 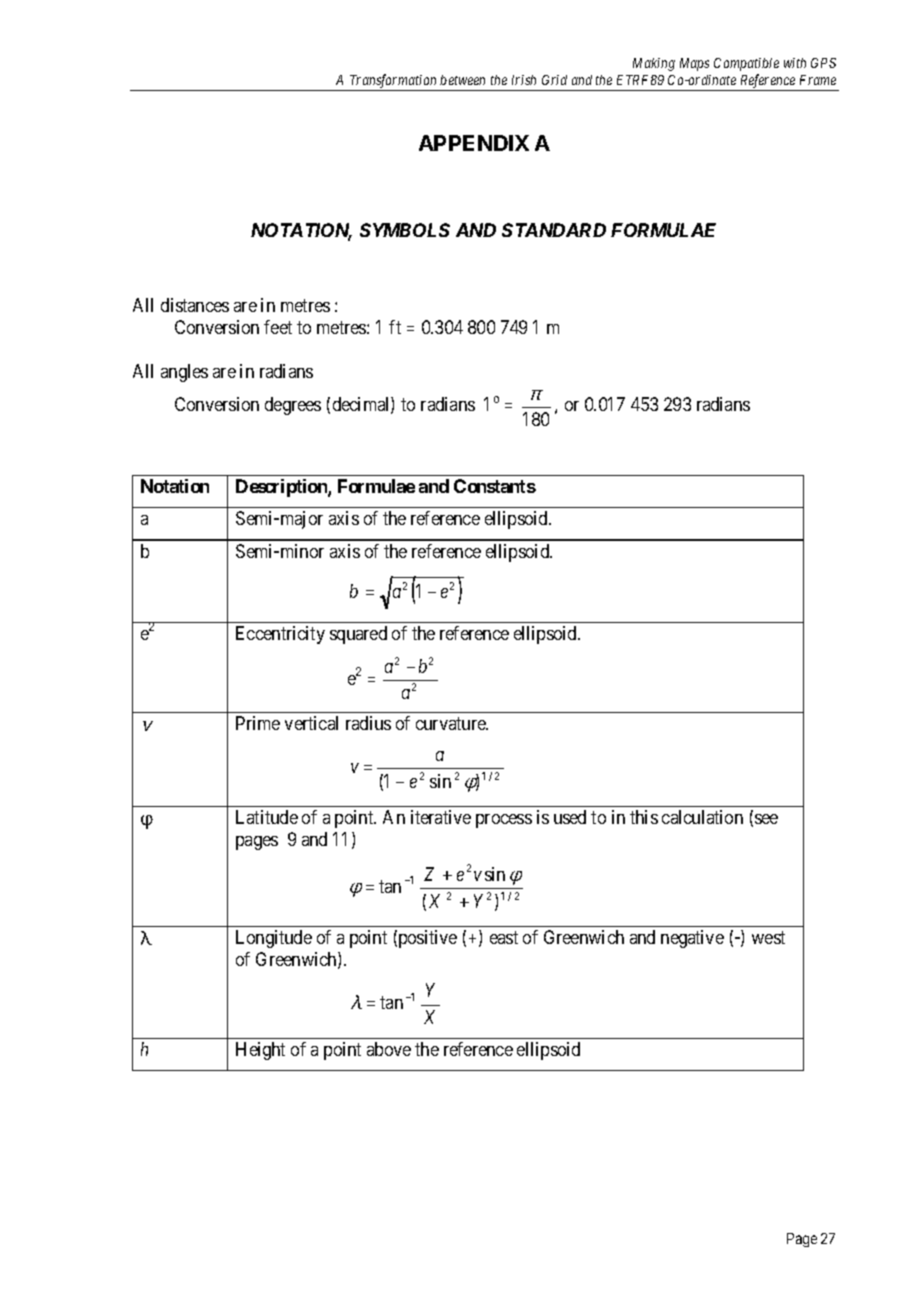 What do you see at coordinates (280, 635) in the document?
I see `Eccentricity` at bounding box center [280, 635].
